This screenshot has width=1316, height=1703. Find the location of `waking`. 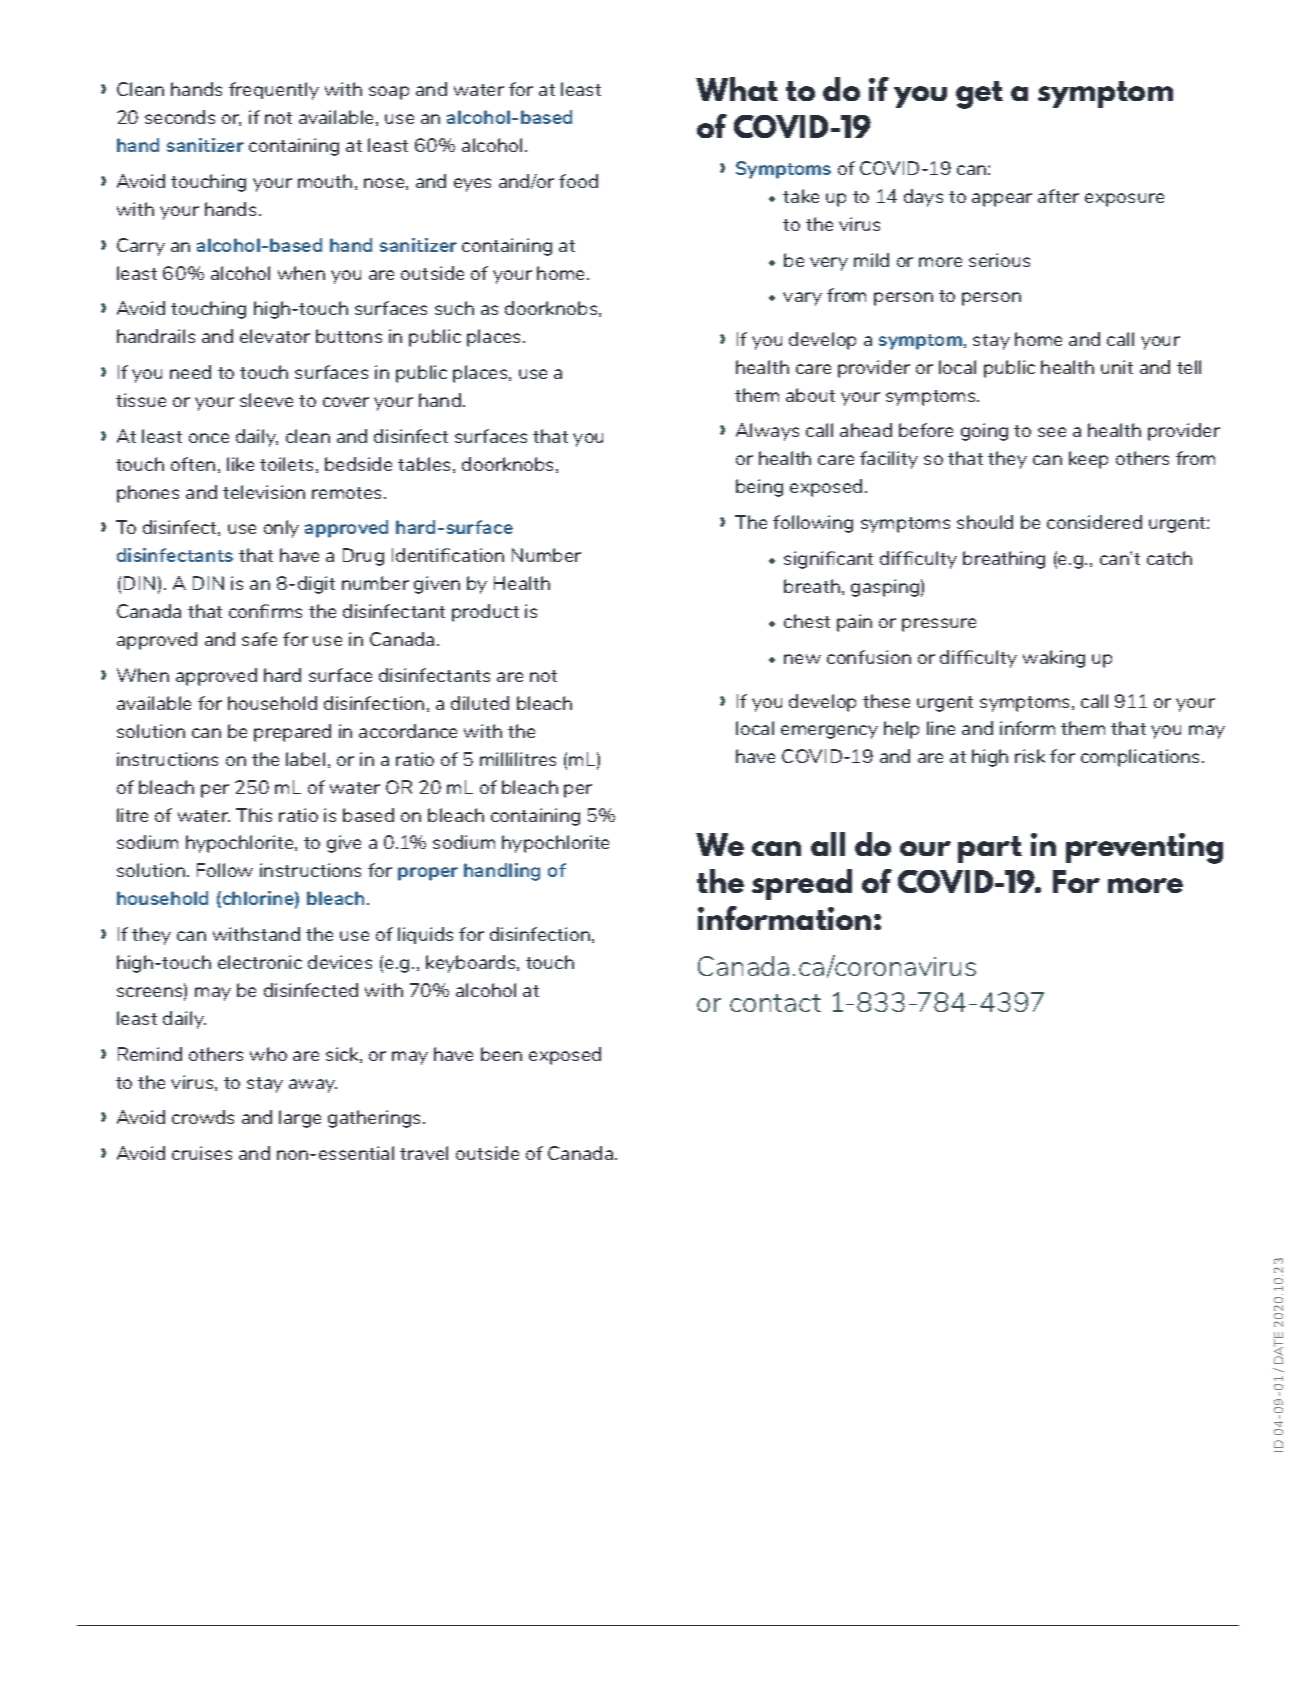

waking is located at coordinates (1054, 659).
